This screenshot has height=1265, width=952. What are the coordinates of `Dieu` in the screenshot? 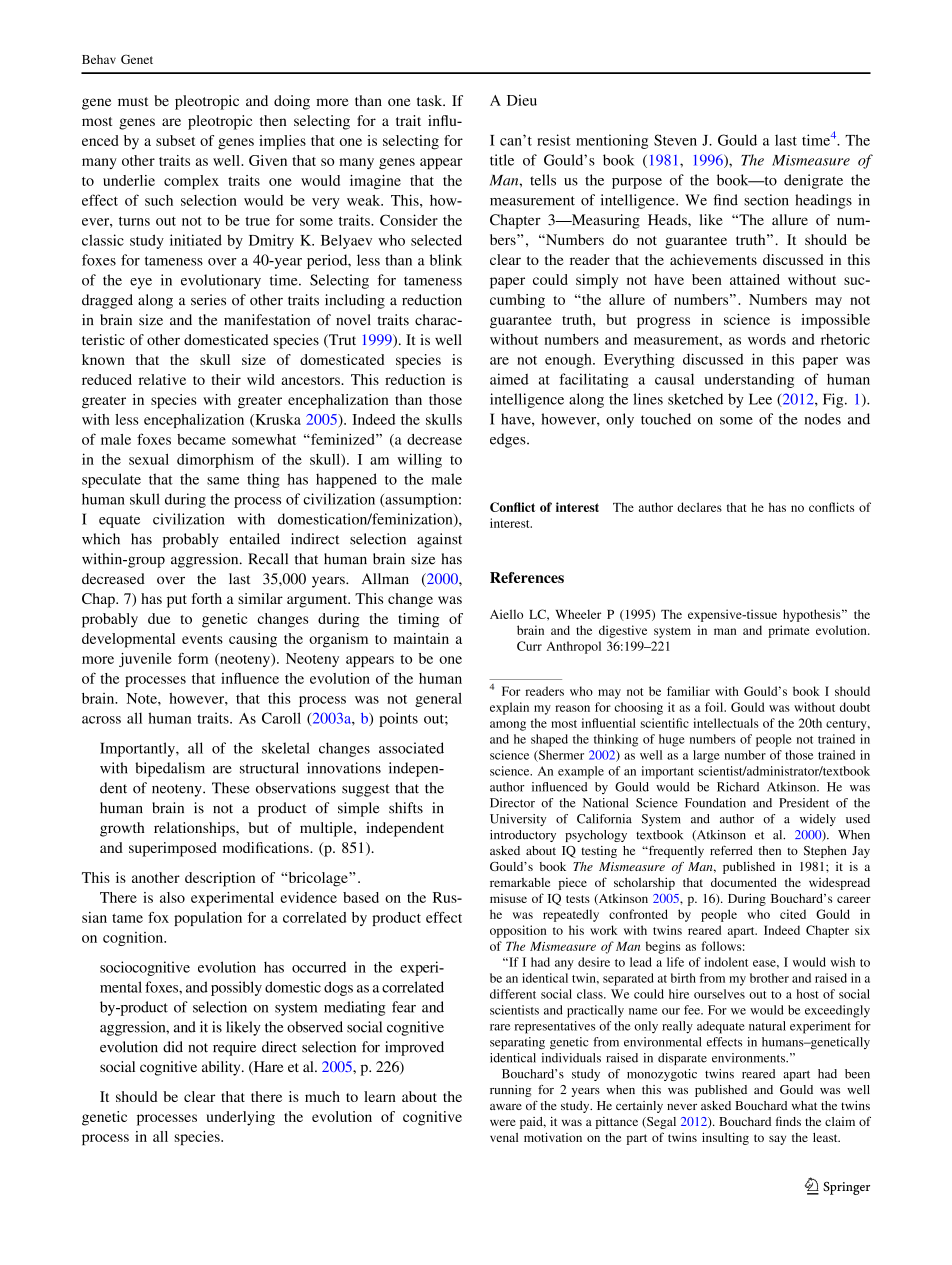 It's located at (522, 100).
